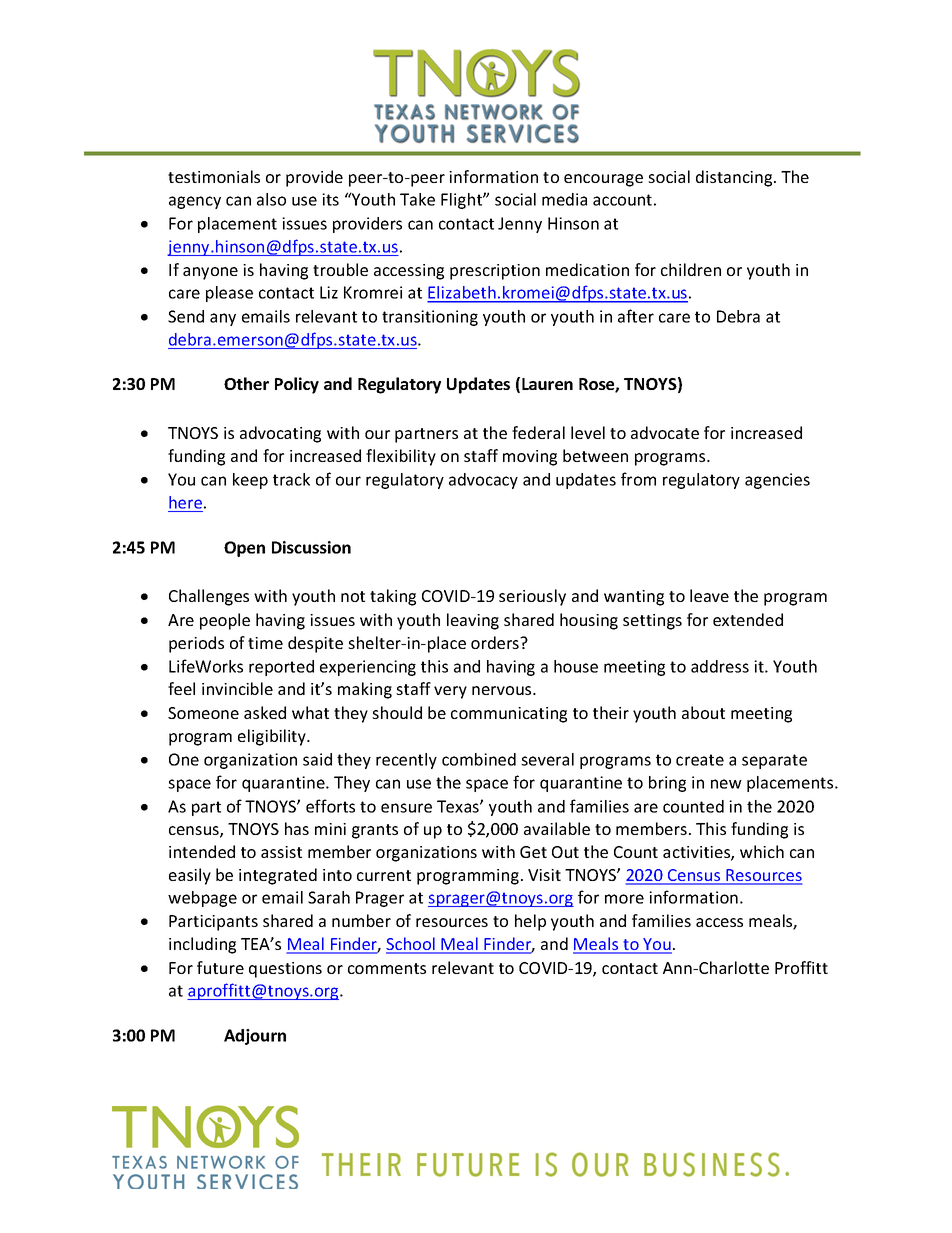 The height and width of the document is (1233, 952). Describe the element at coordinates (244, 549) in the document. I see `Open` at that location.
